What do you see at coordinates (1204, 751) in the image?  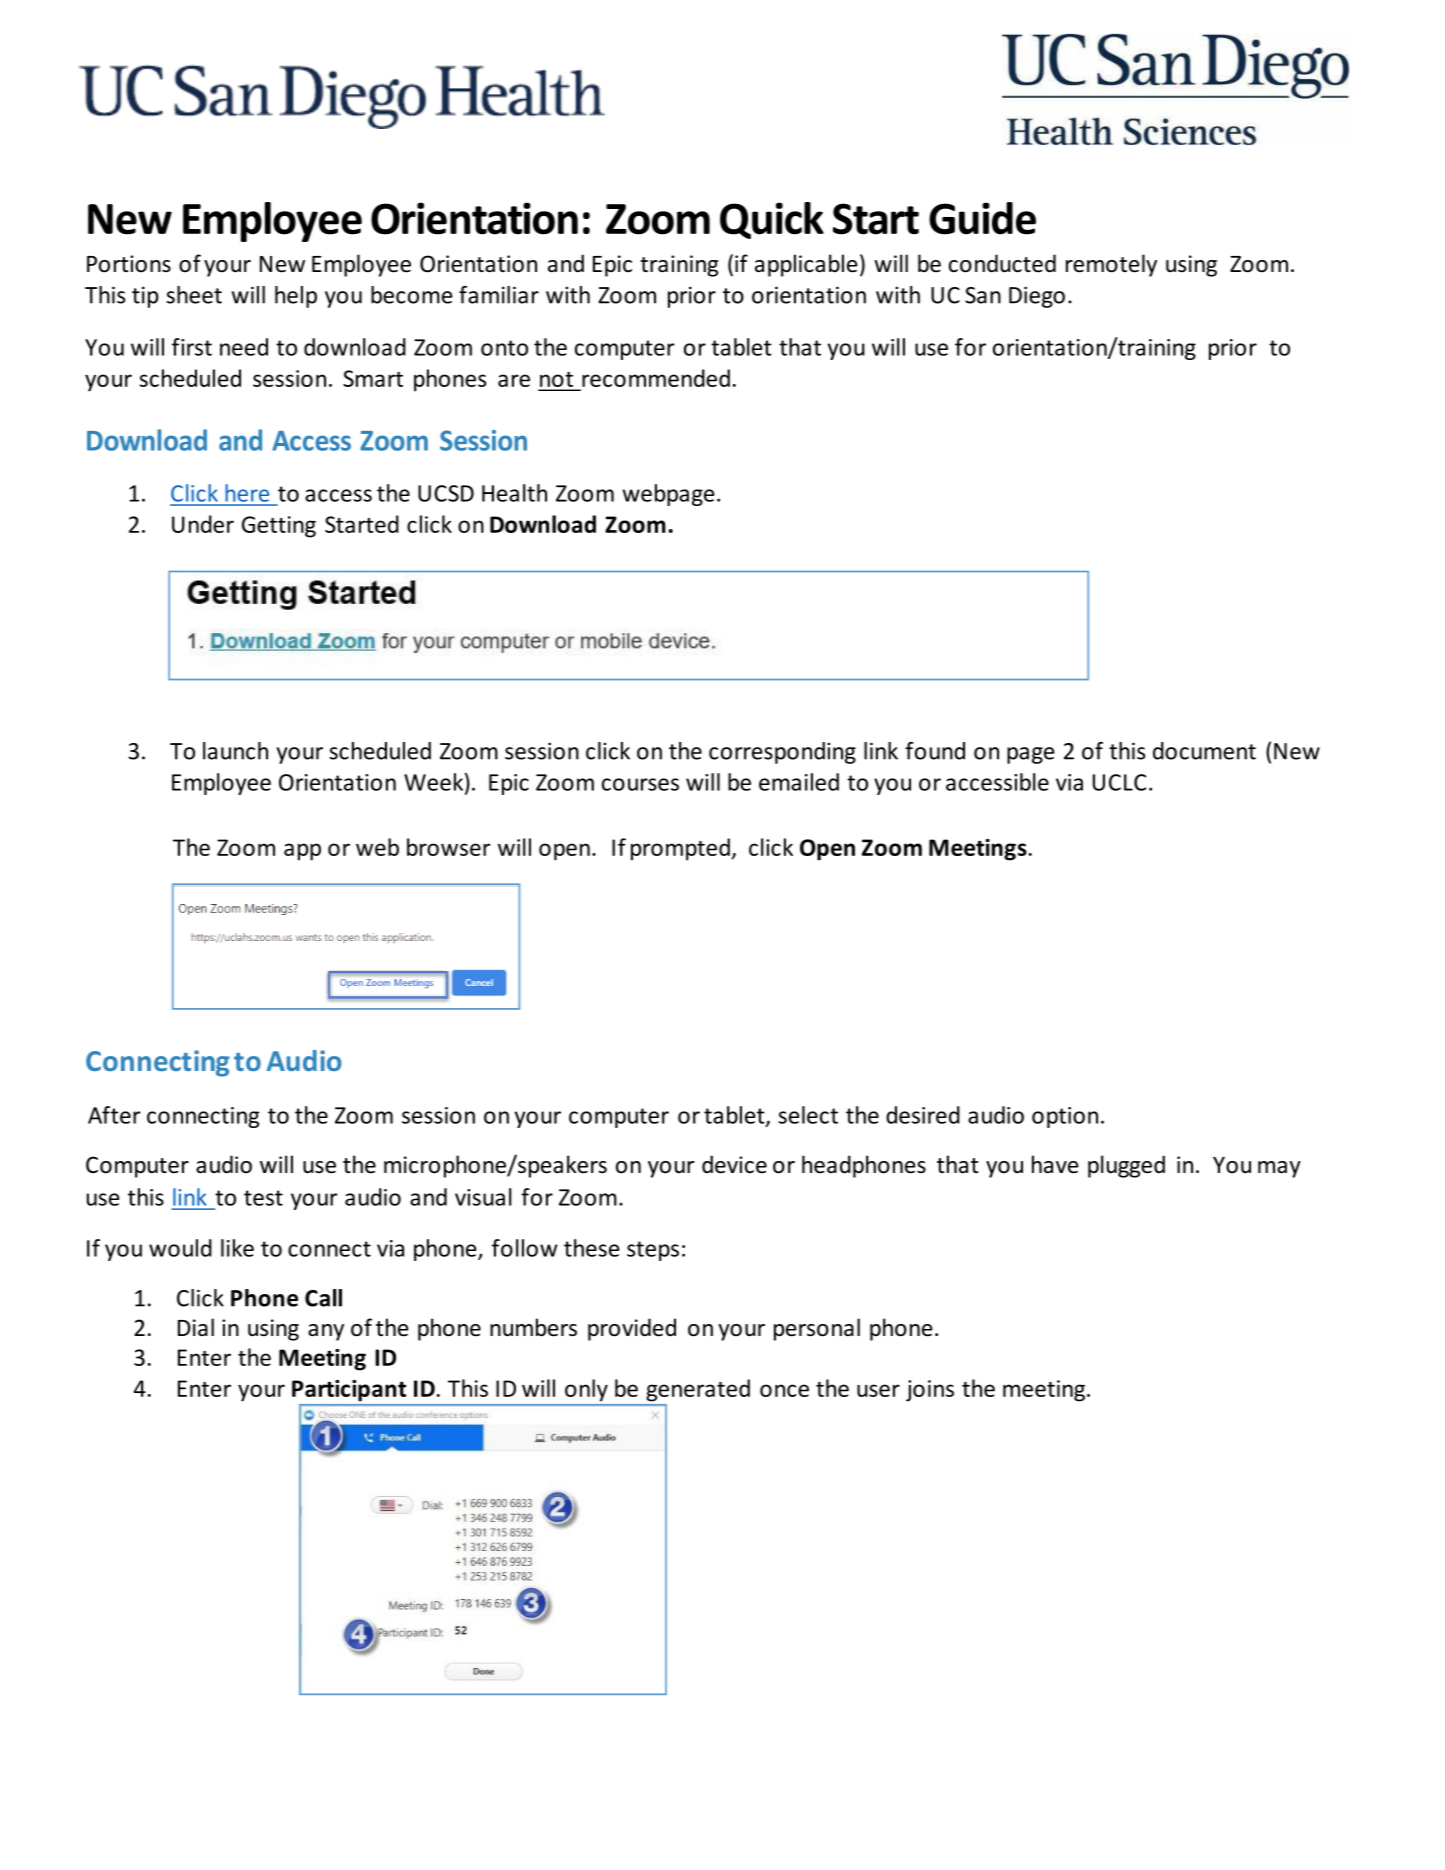 I see `document` at bounding box center [1204, 751].
